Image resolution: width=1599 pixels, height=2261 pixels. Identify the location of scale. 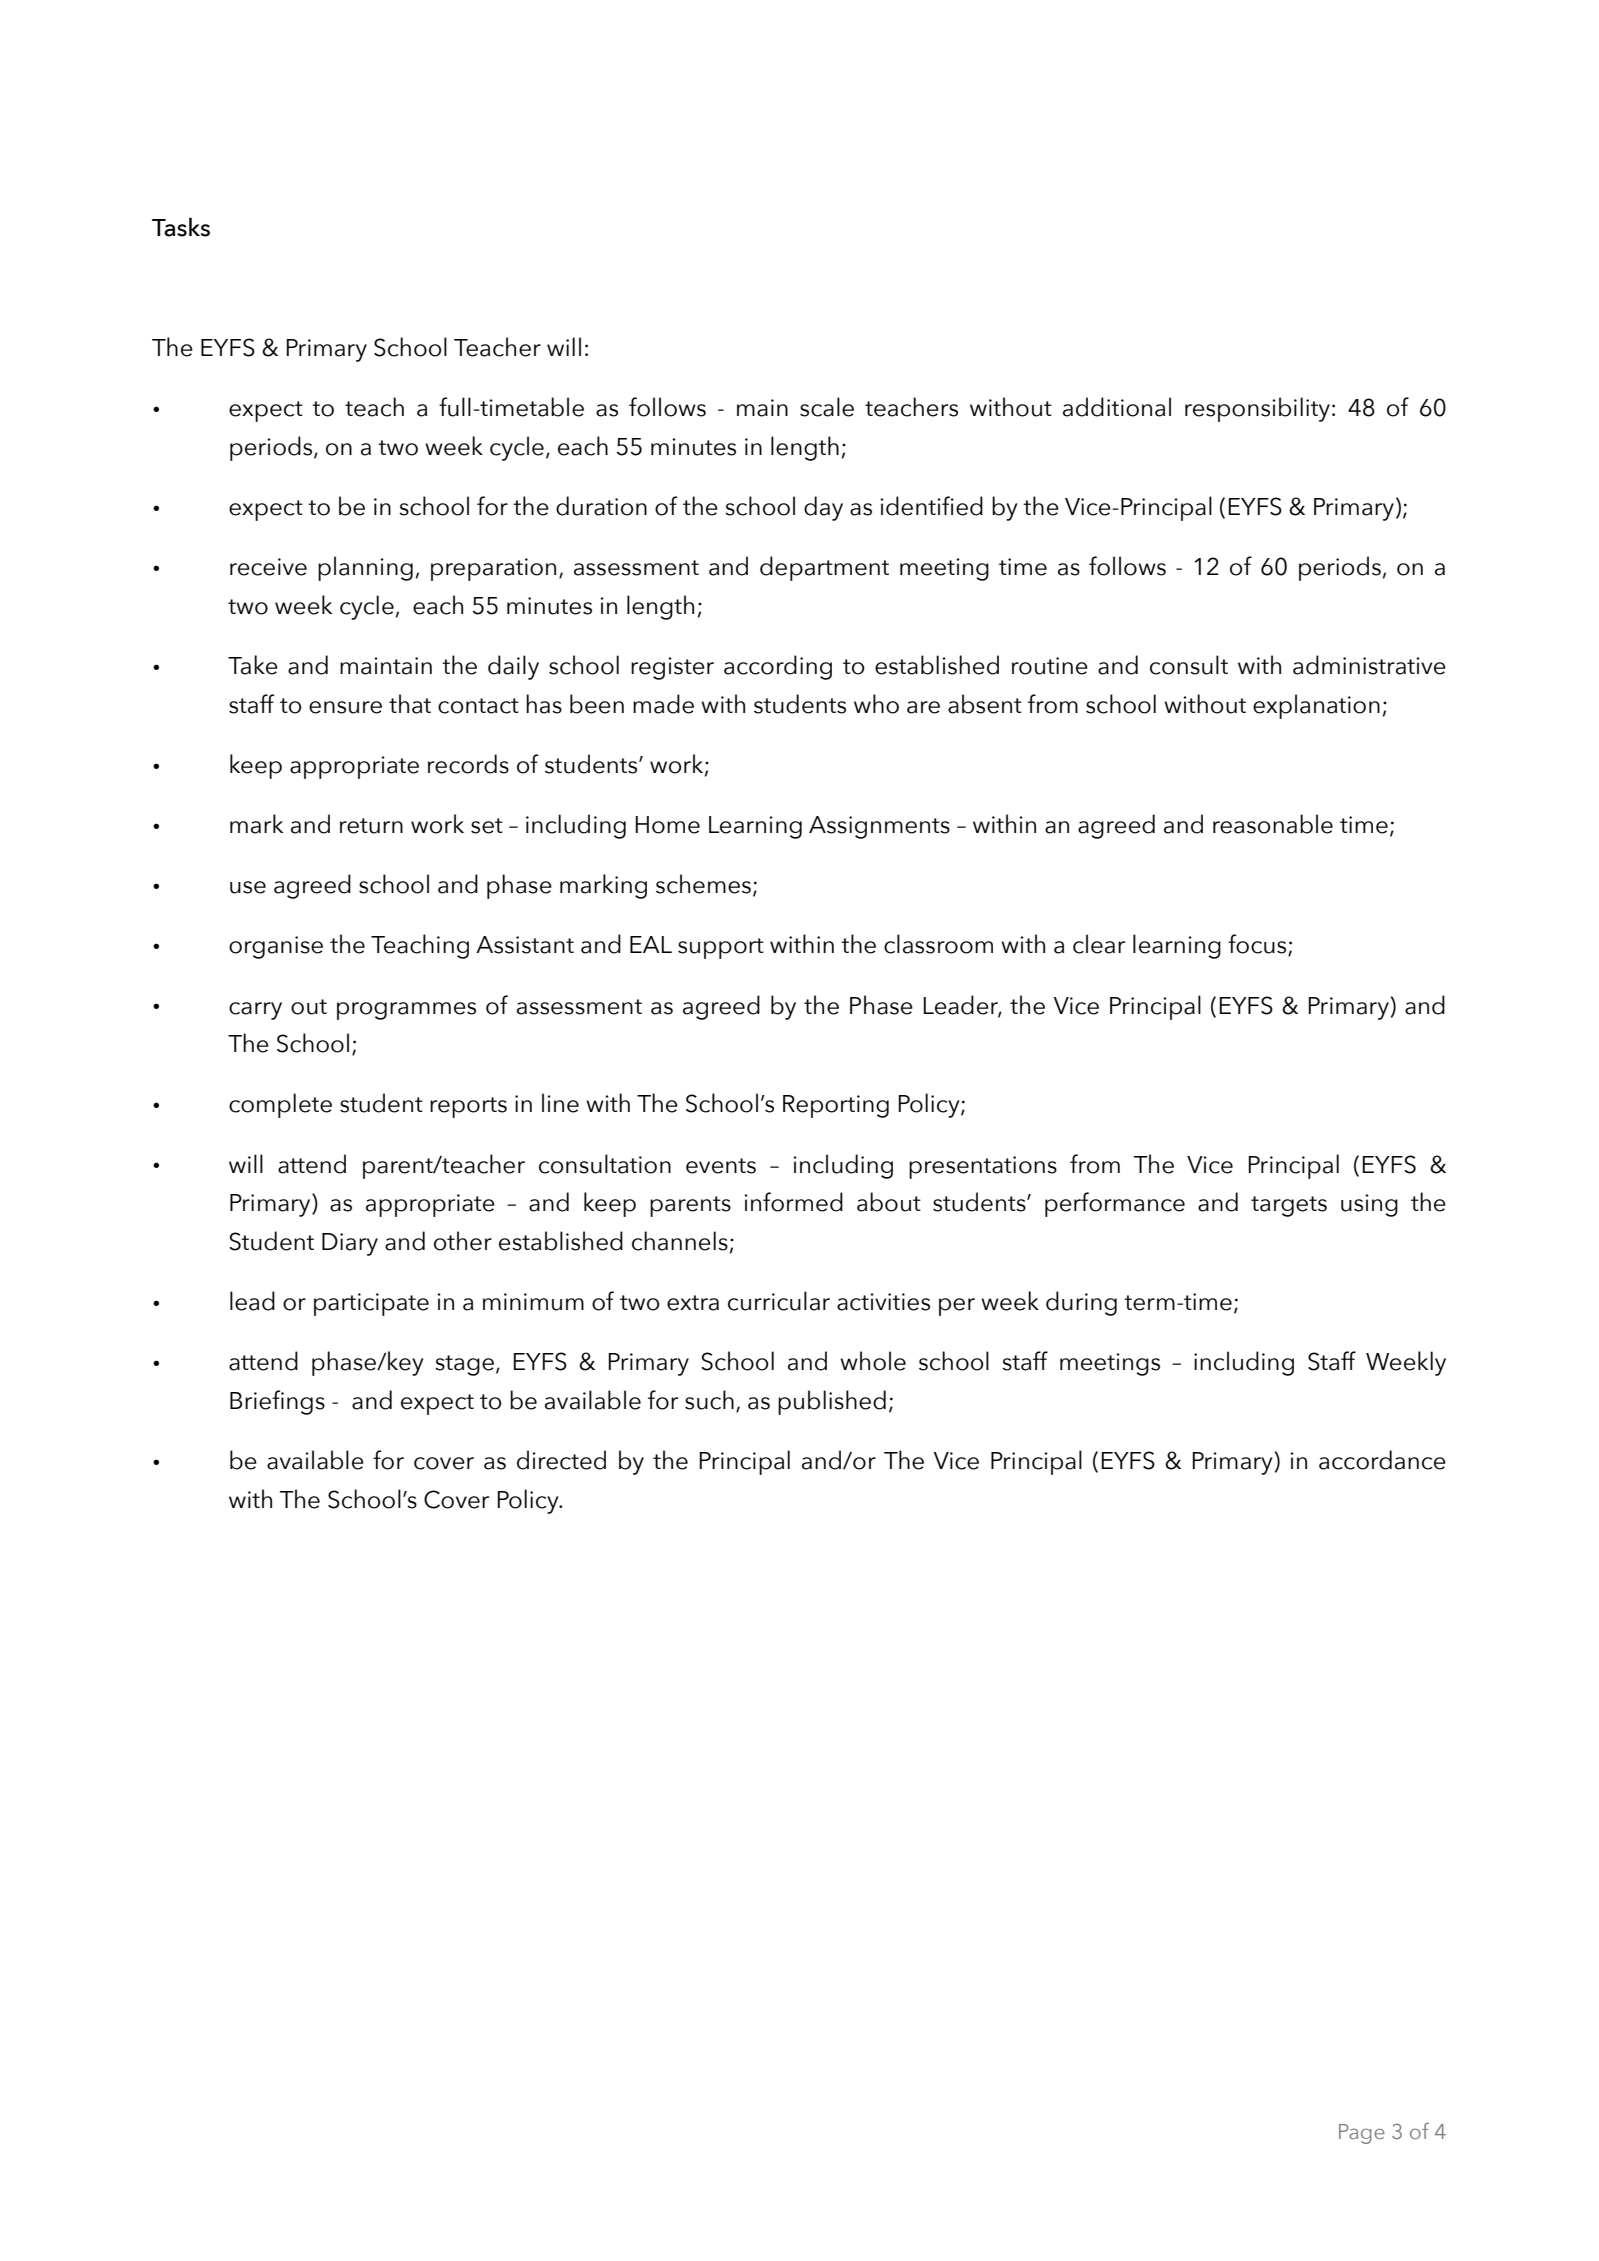
(827, 407).
